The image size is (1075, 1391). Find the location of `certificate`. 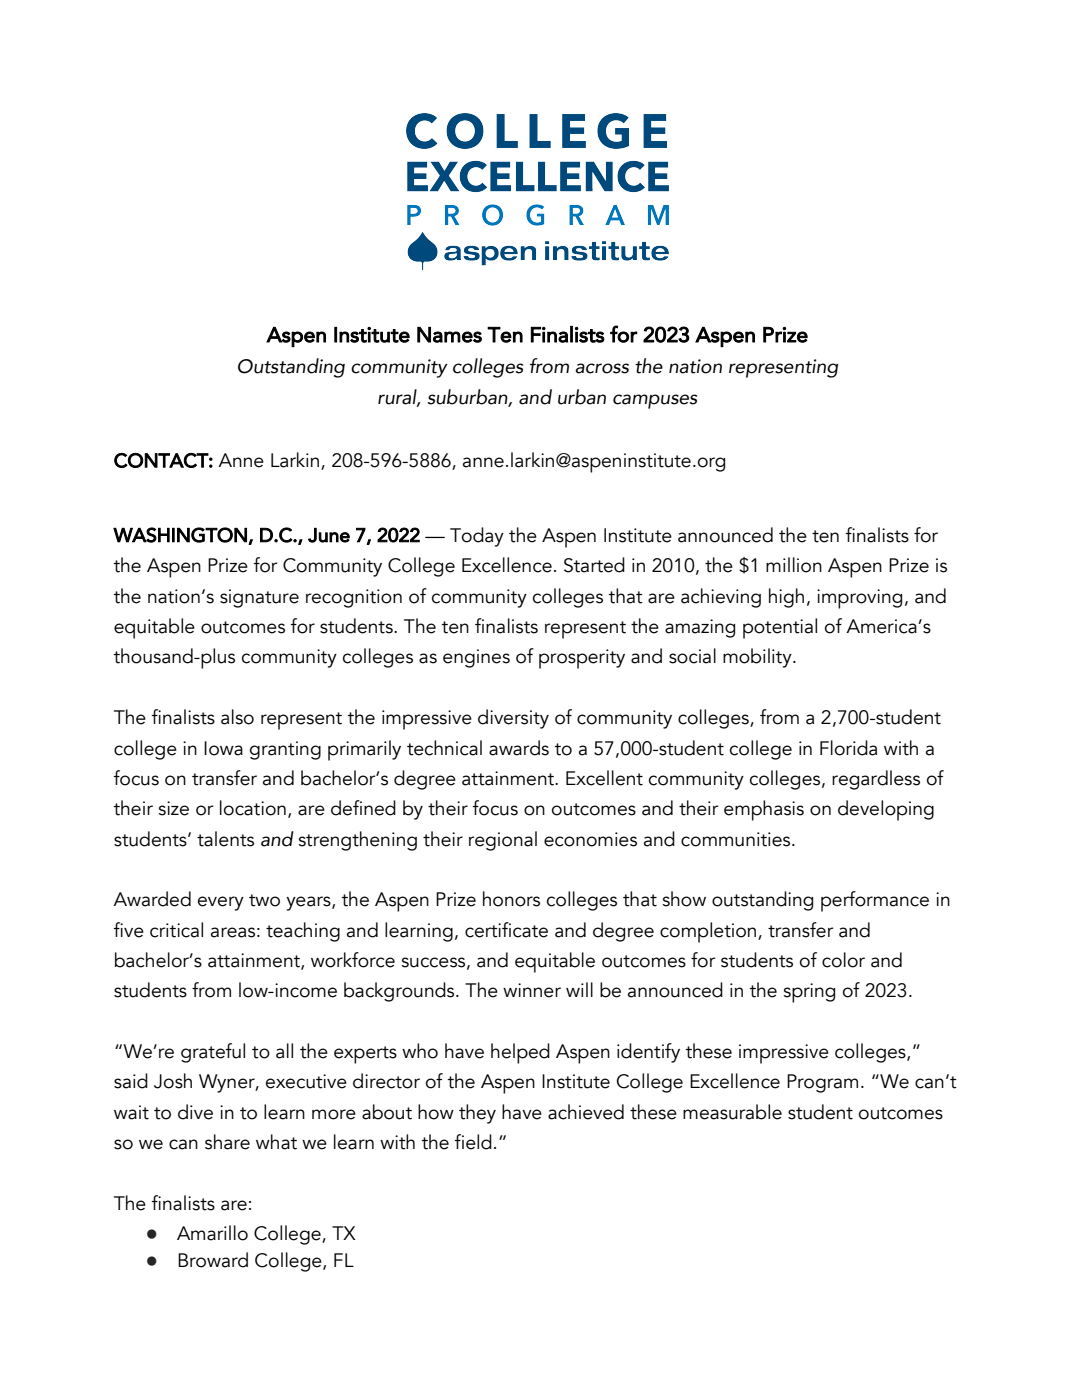

certificate is located at coordinates (506, 930).
